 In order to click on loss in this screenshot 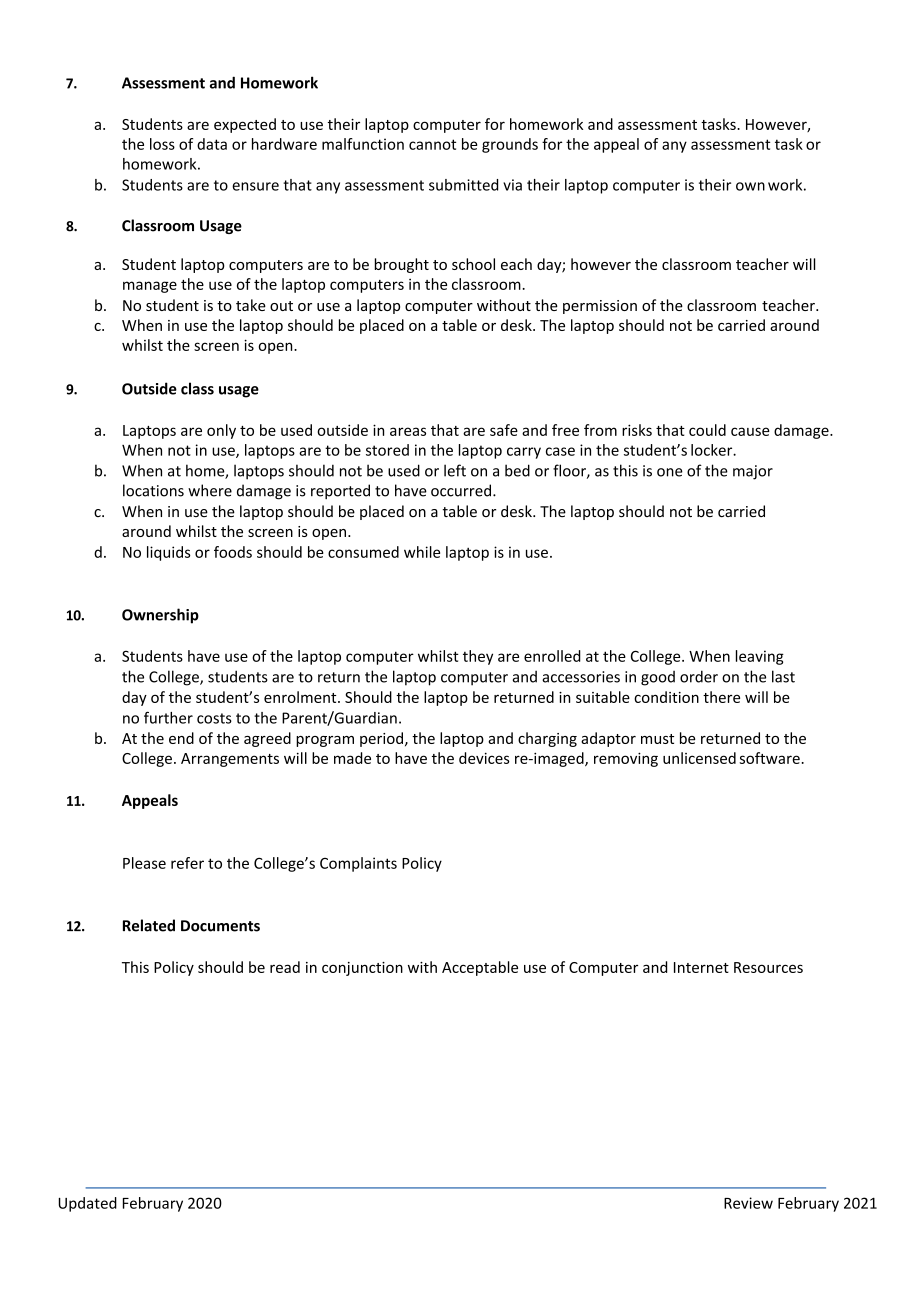, I will do `click(162, 144)`.
